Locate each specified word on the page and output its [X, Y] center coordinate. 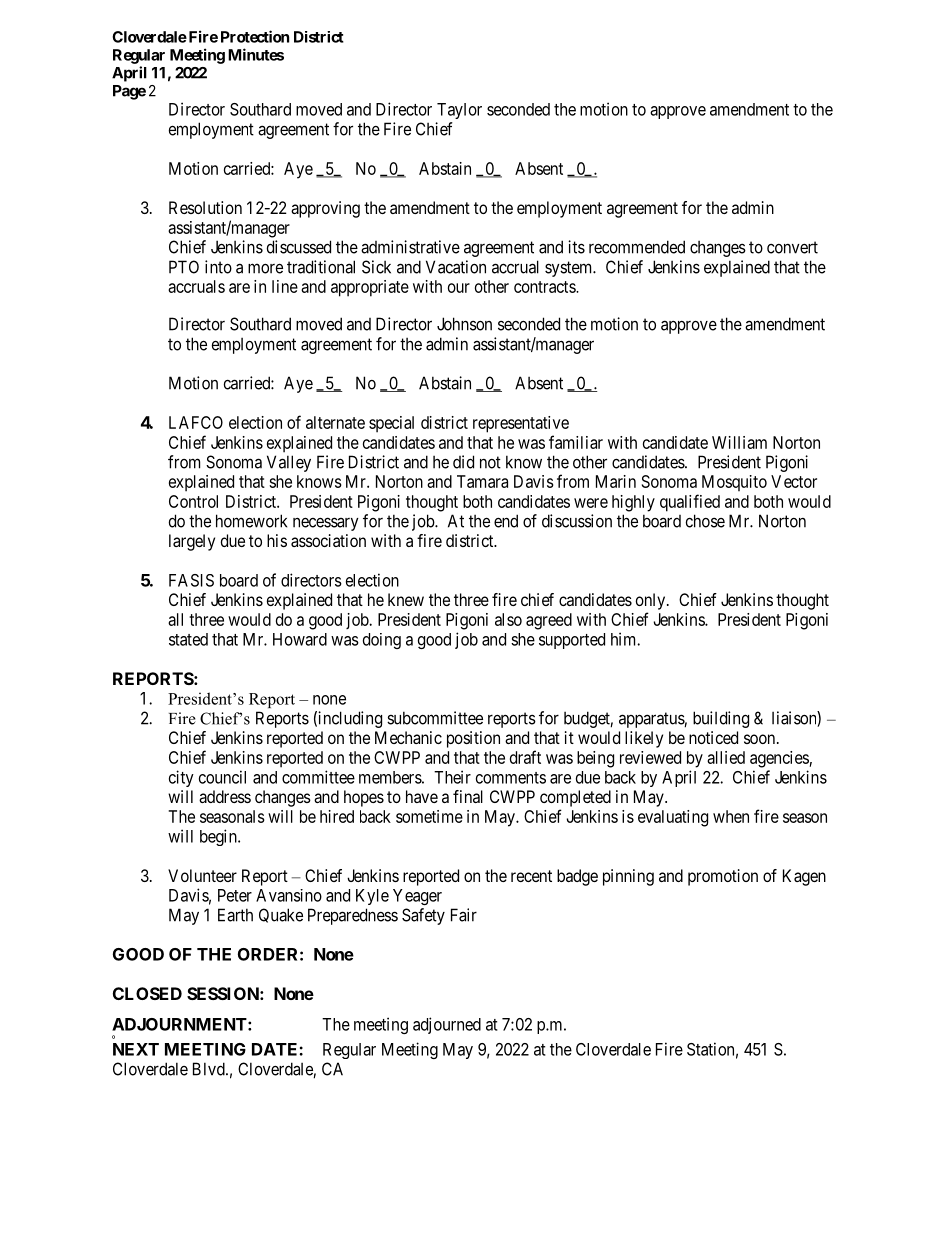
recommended [637, 247]
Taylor [459, 111]
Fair [464, 915]
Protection [255, 36]
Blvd [210, 1069]
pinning [628, 877]
